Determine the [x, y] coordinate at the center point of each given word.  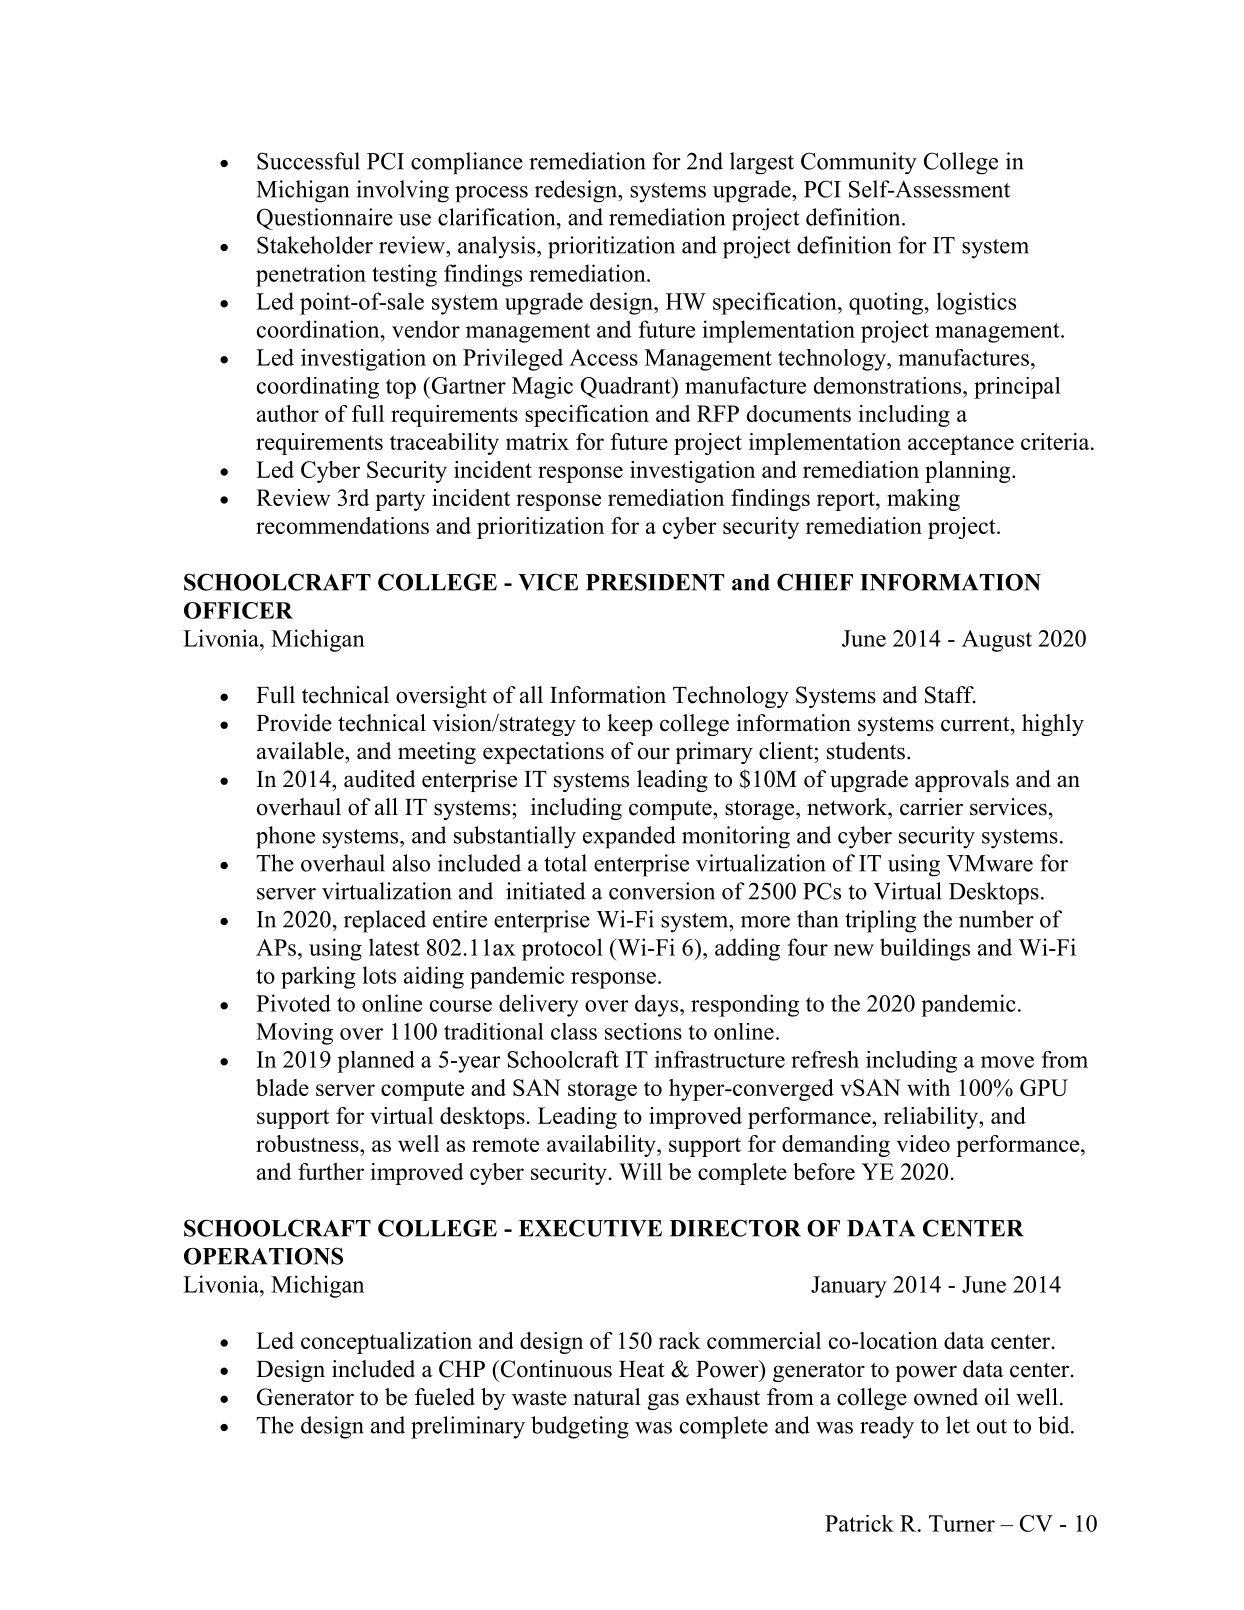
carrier [931, 807]
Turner [962, 1523]
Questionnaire [325, 219]
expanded [629, 837]
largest [762, 163]
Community [859, 163]
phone [285, 837]
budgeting [580, 1427]
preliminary [468, 1427]
